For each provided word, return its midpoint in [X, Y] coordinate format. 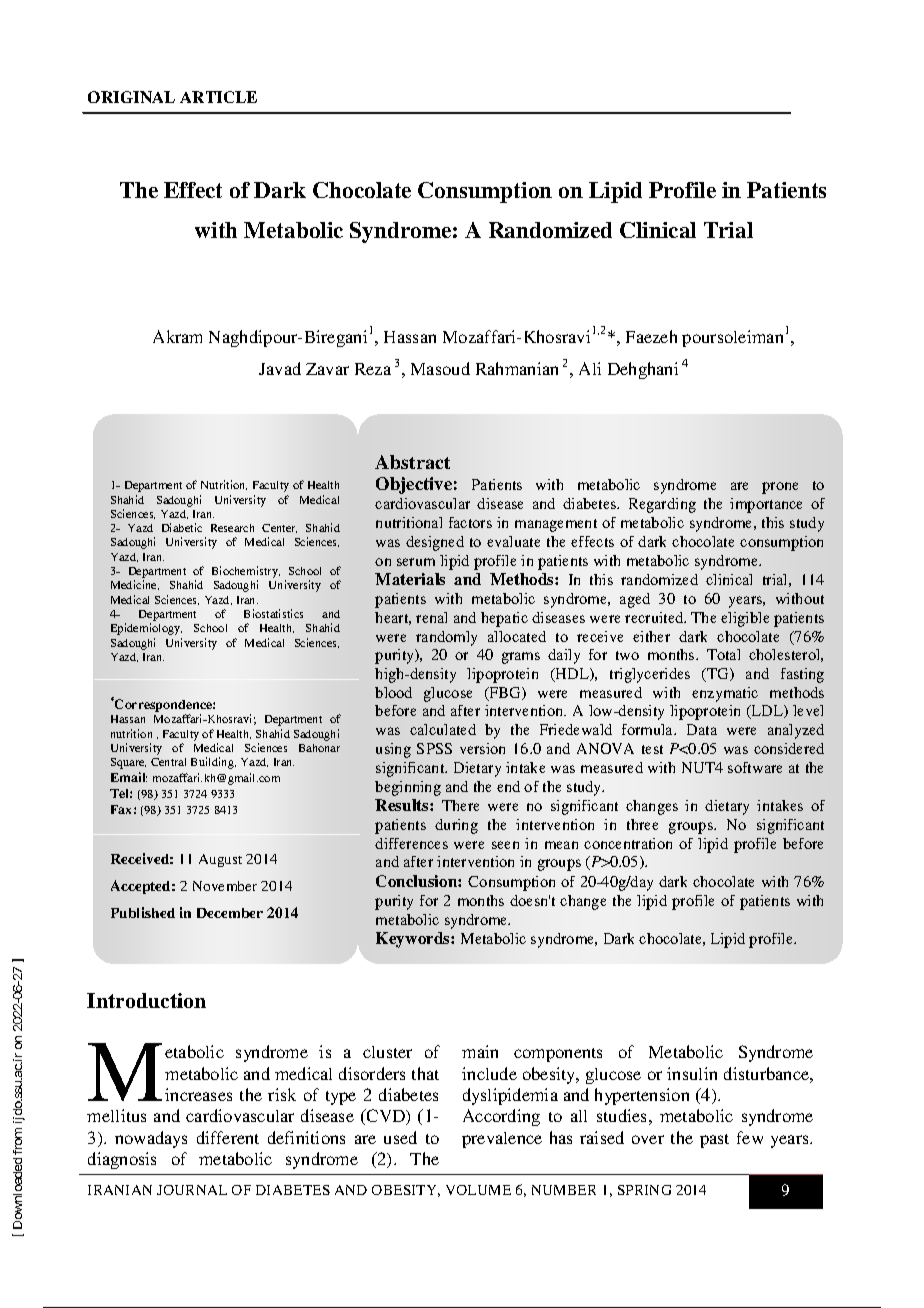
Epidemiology [146, 629]
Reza [373, 369]
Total [723, 654]
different [228, 1137]
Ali [590, 368]
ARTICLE [218, 97]
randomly [446, 638]
